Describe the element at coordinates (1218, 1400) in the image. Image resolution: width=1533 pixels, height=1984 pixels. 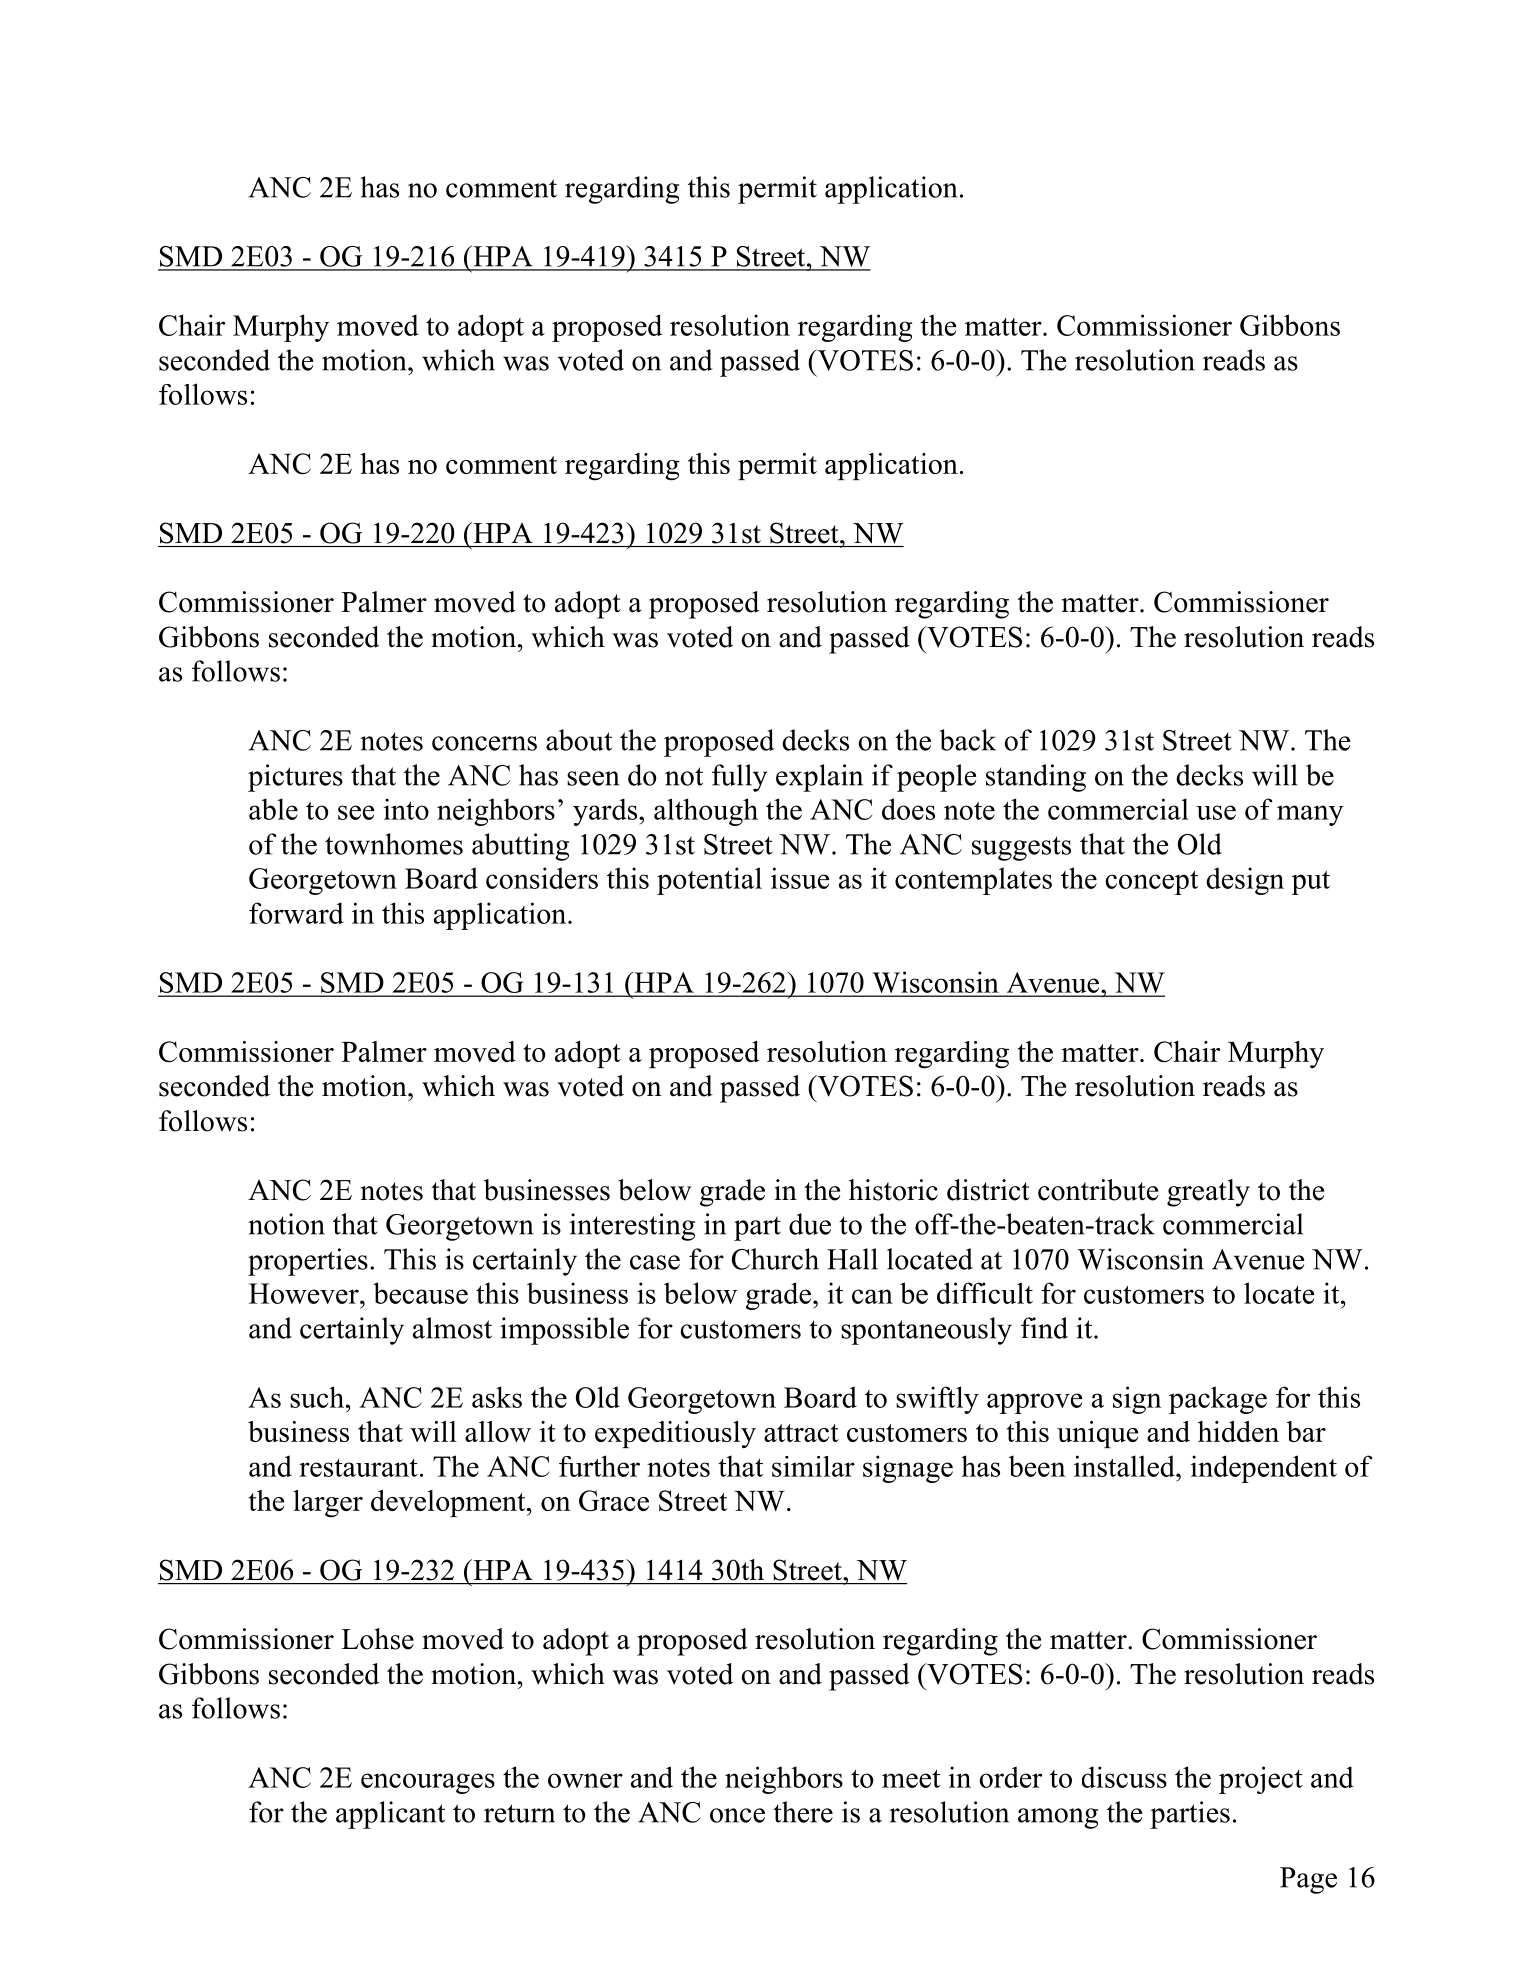
I see `package` at that location.
